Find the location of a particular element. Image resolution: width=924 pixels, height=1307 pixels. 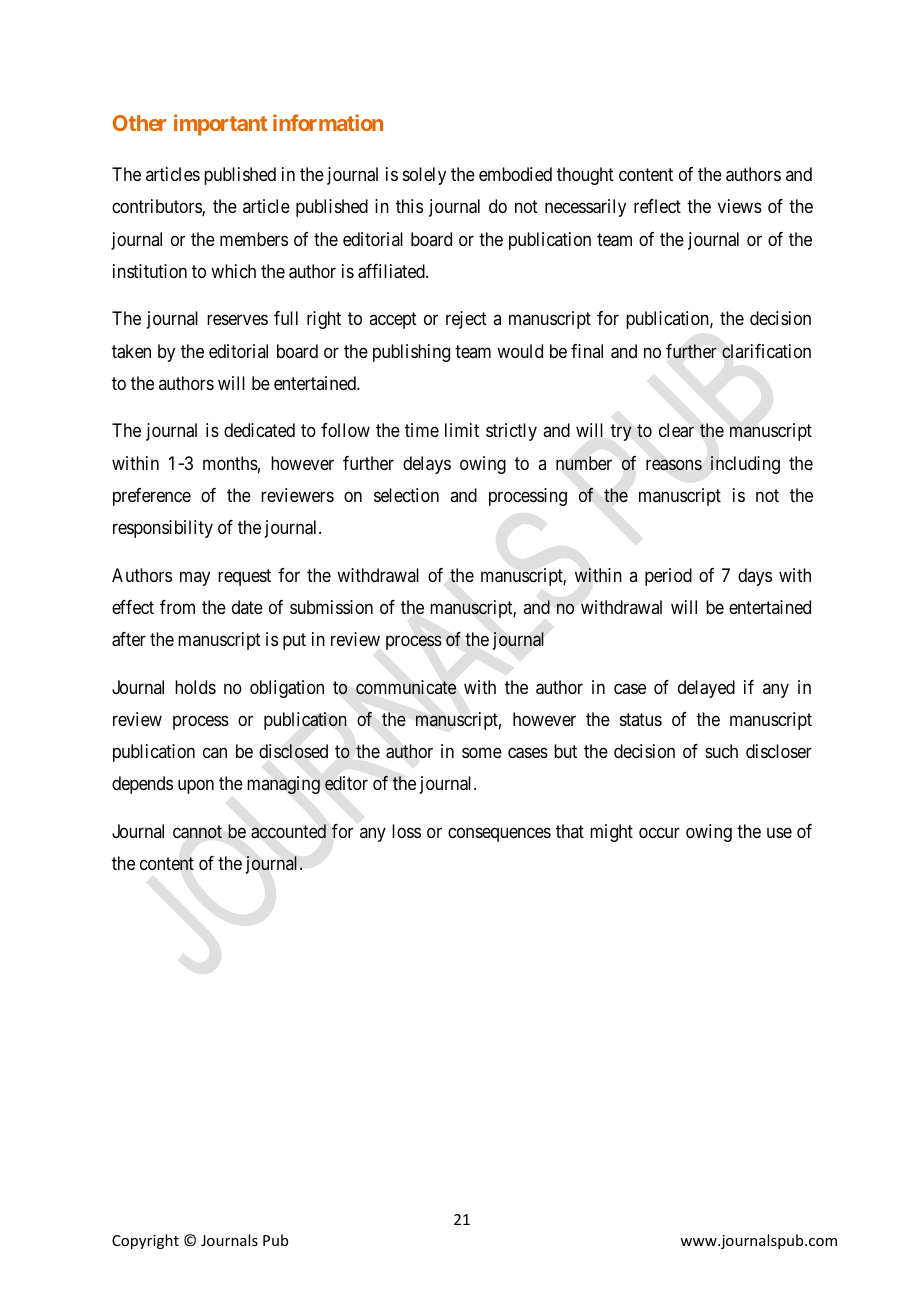

publishing is located at coordinates (411, 353).
